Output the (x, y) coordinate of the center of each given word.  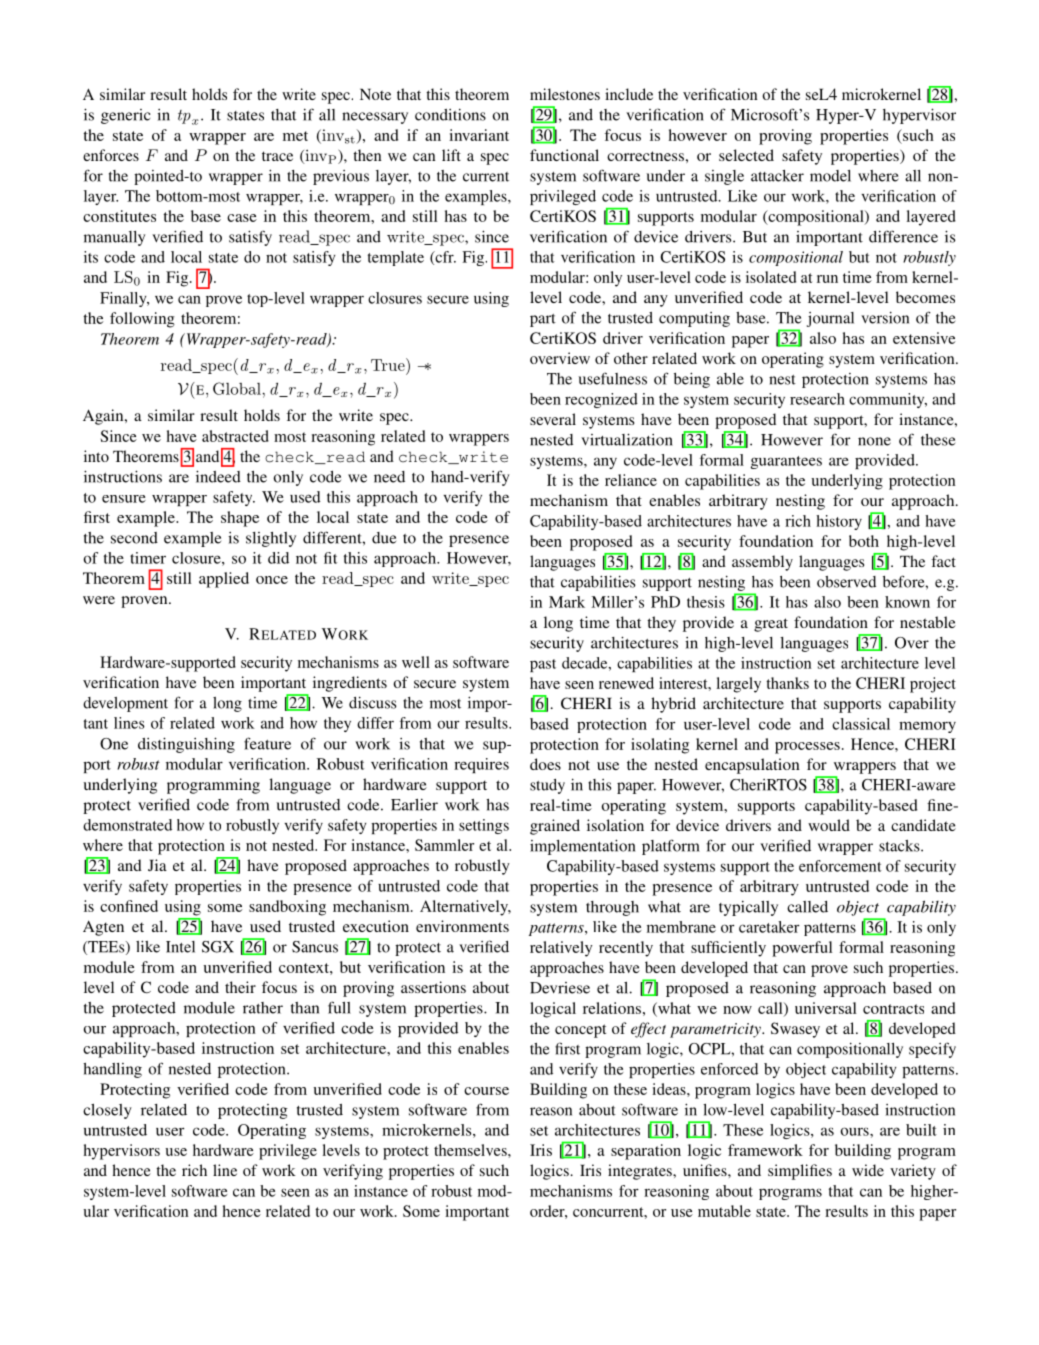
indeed (218, 476)
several (553, 419)
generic (125, 116)
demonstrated (127, 825)
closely (107, 1111)
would (829, 825)
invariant (479, 135)
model (830, 176)
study (547, 786)
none (874, 441)
